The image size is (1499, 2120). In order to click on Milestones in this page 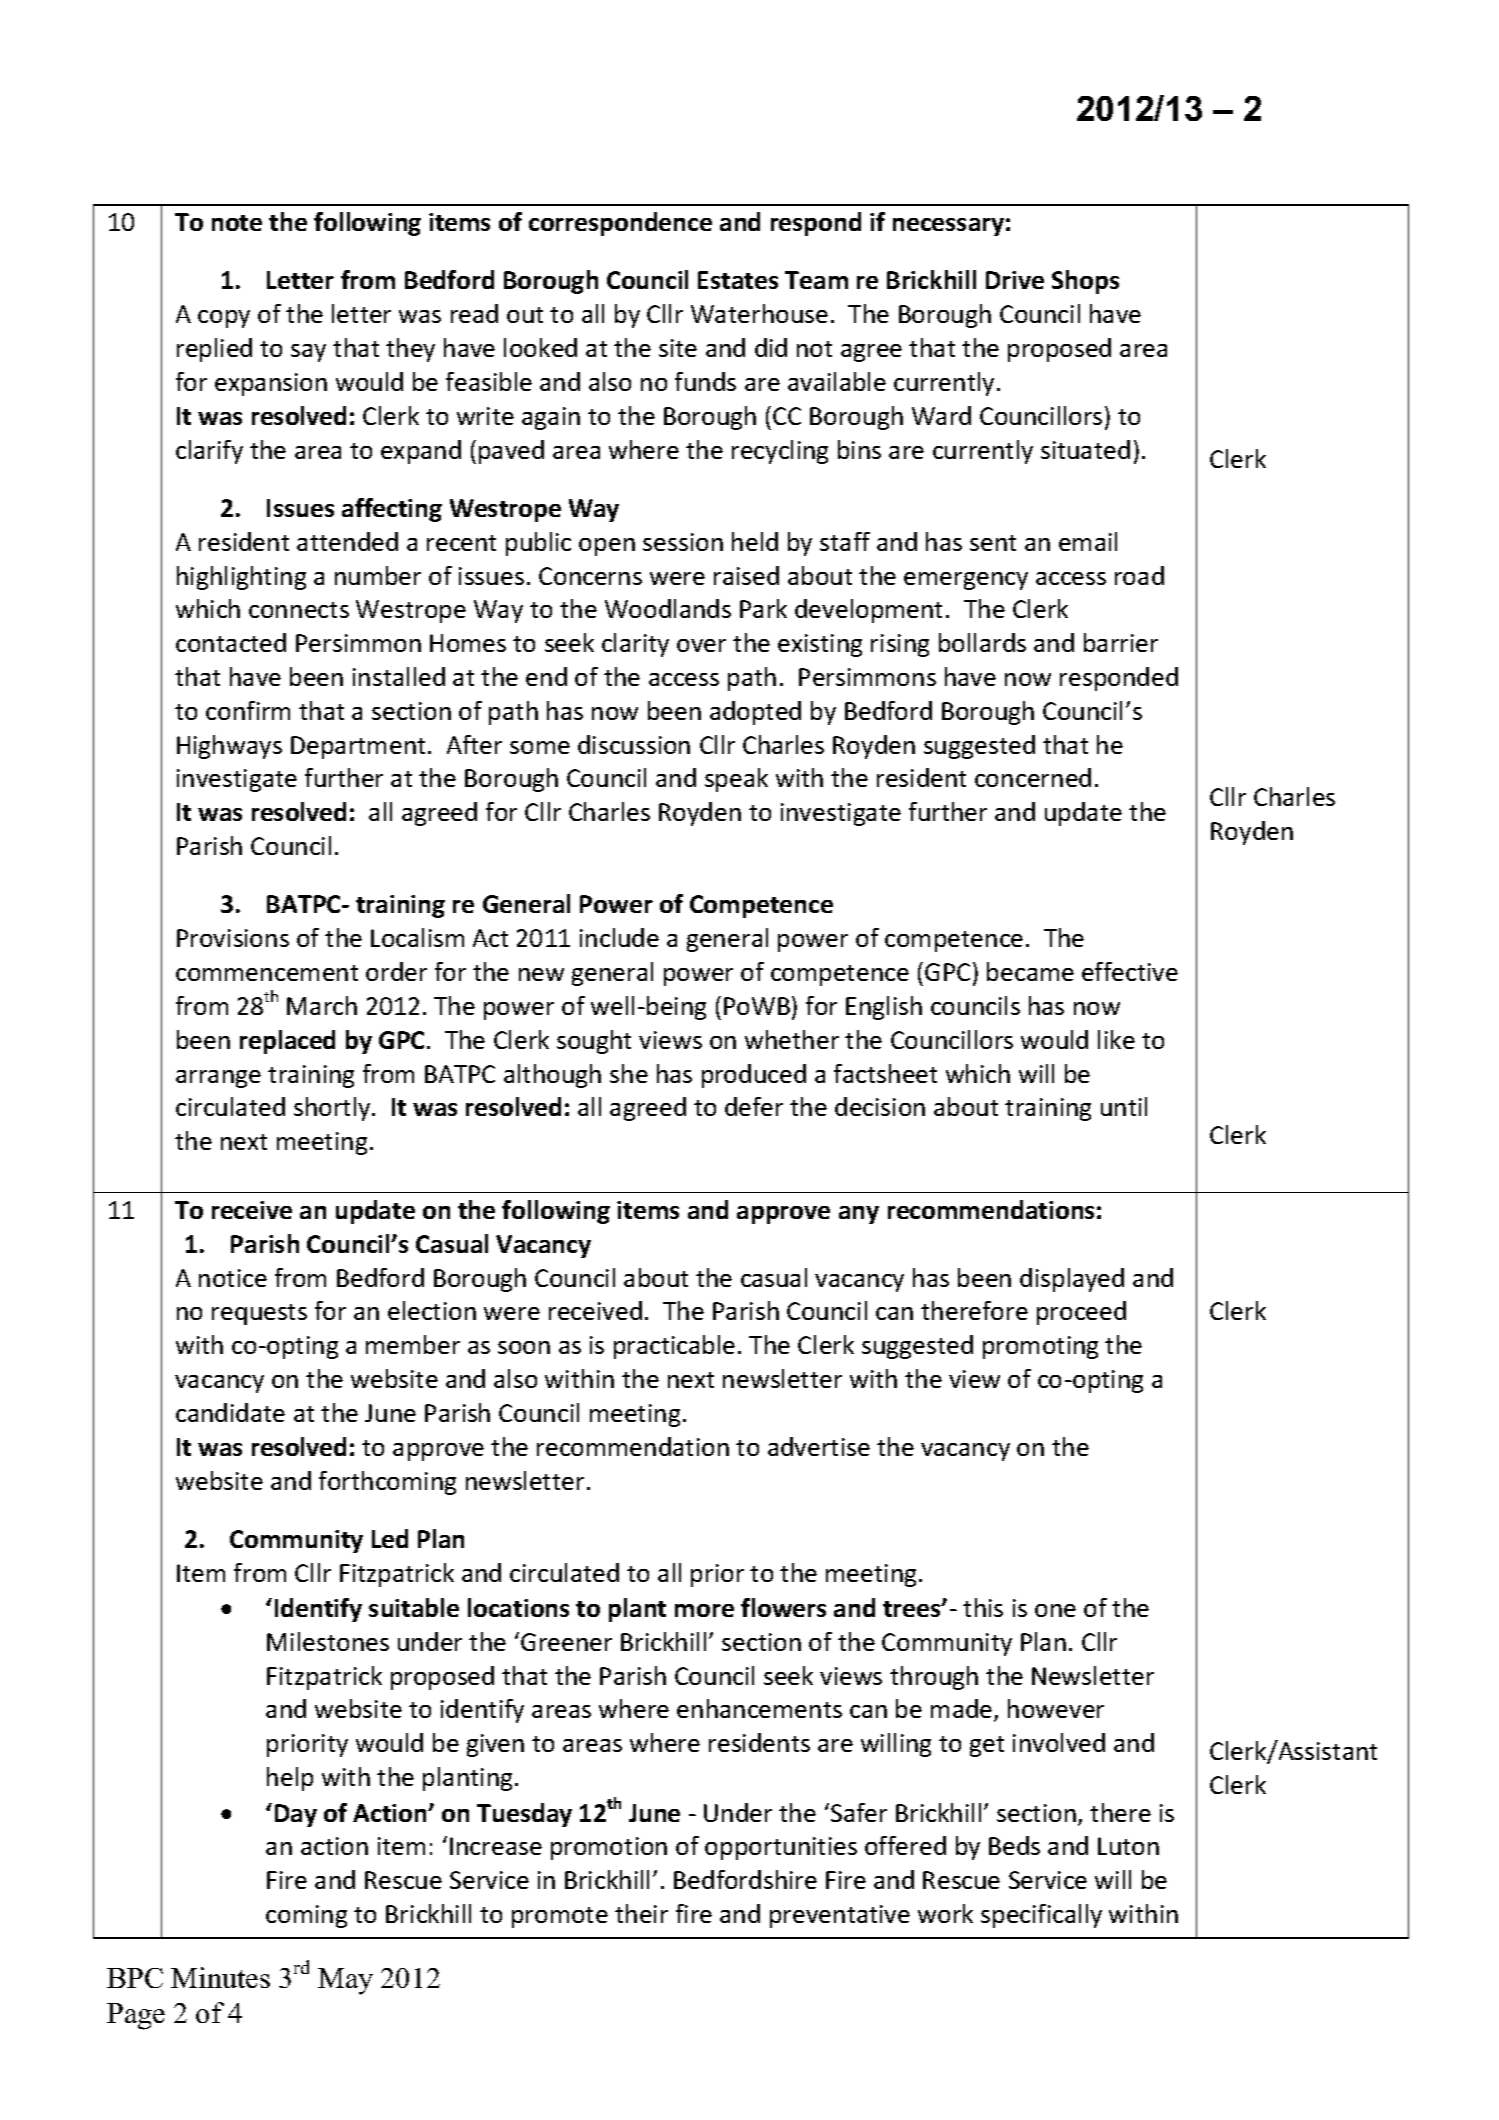, I will do `click(328, 1641)`.
